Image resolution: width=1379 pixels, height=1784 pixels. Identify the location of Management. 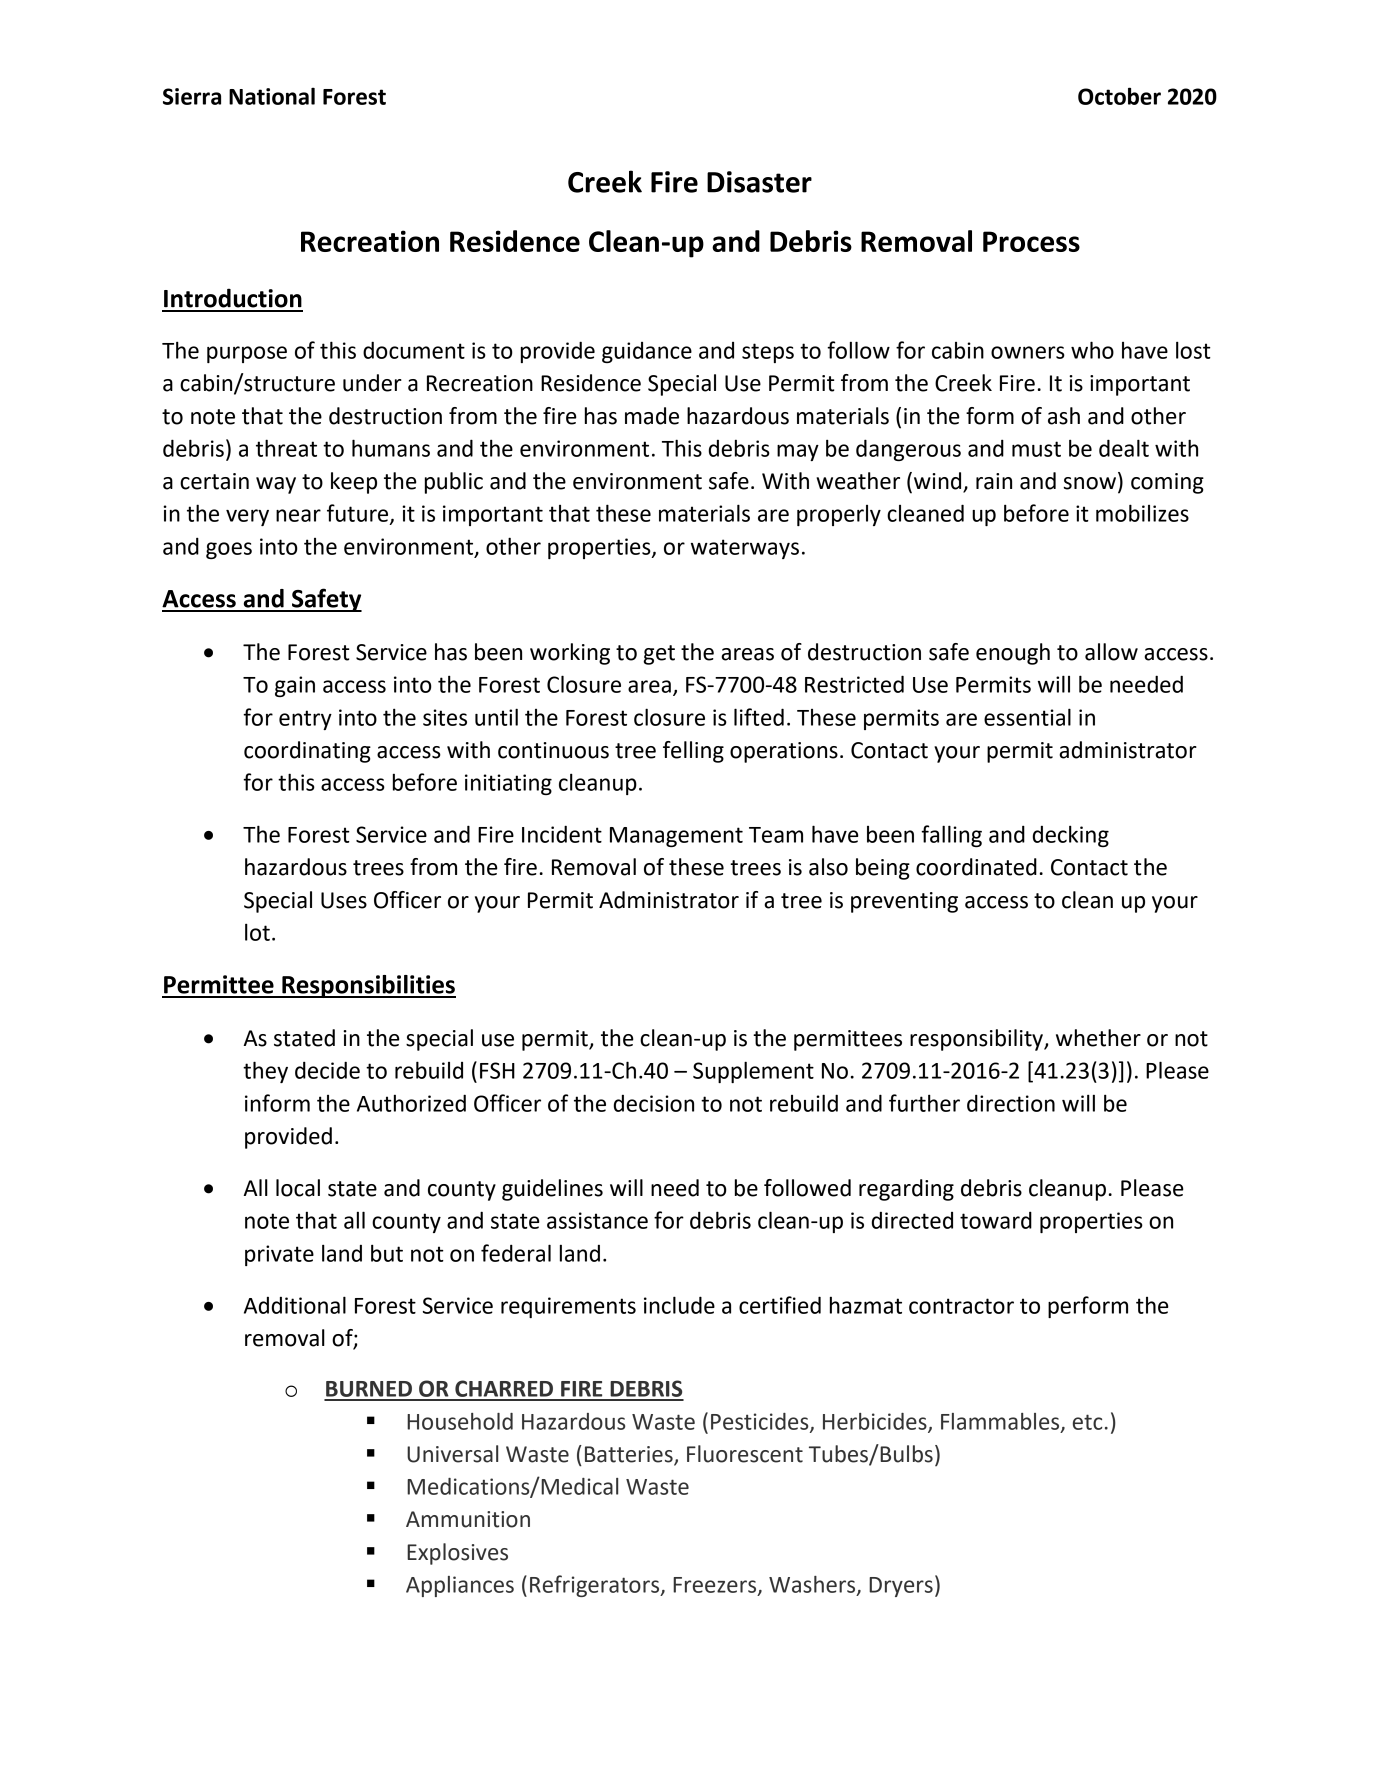
(676, 837).
